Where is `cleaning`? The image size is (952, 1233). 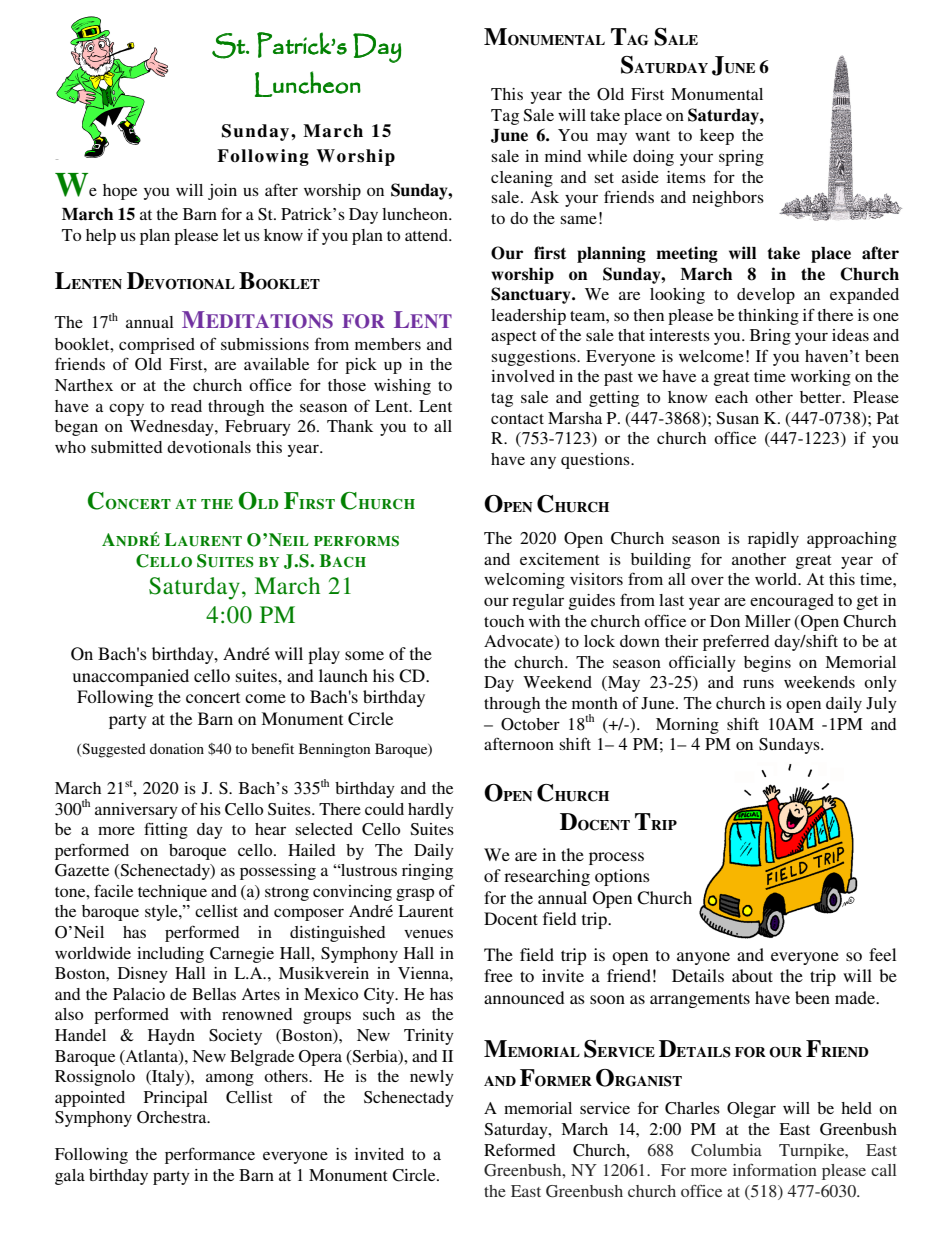
cleaning is located at coordinates (522, 179).
